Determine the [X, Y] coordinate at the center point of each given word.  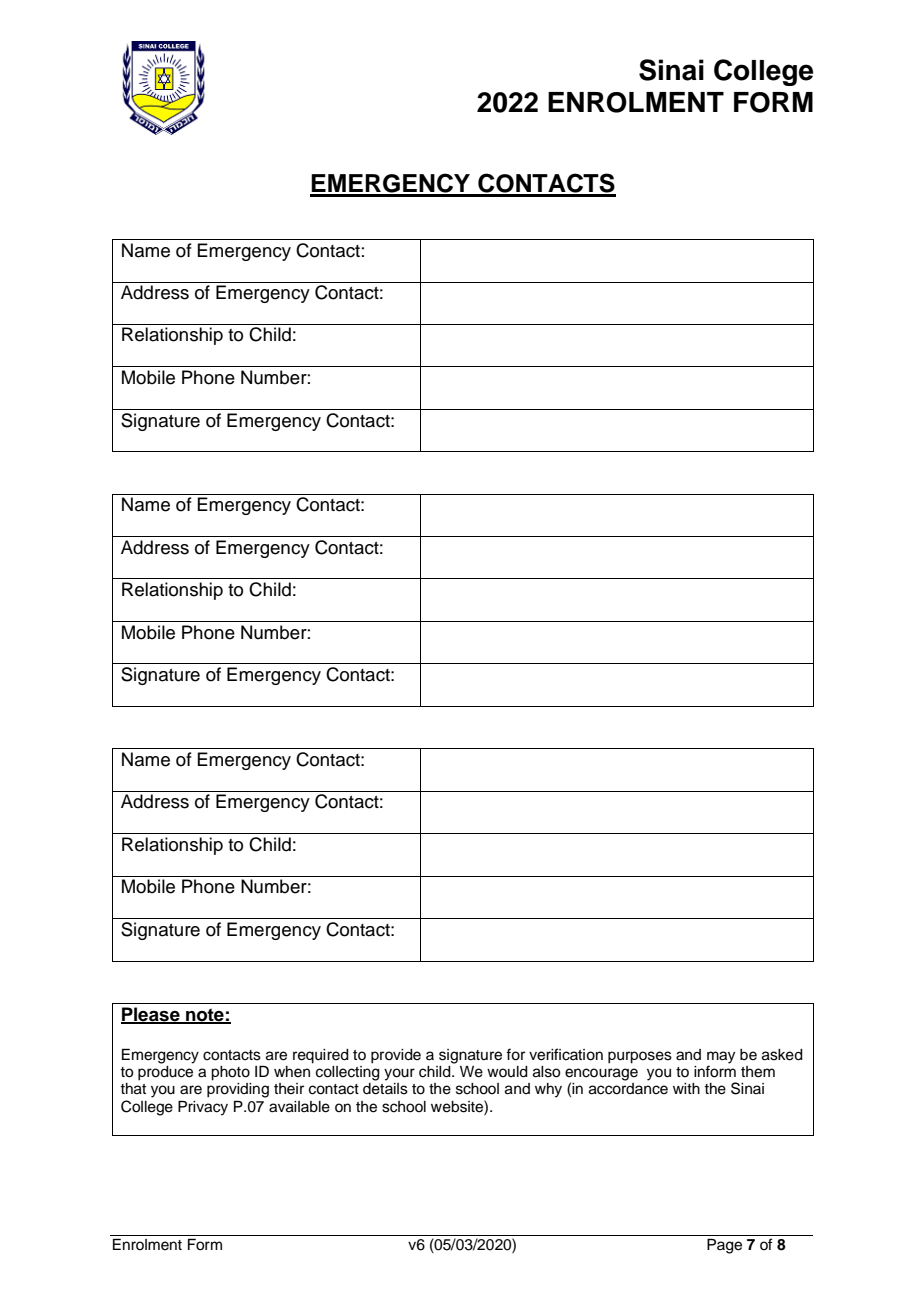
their [289, 1089]
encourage [601, 1075]
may [721, 1058]
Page [724, 1246]
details [385, 1089]
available [299, 1107]
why [548, 1090]
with [686, 1088]
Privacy [203, 1108]
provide [396, 1056]
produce [165, 1072]
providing [238, 1090]
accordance [628, 1089]
